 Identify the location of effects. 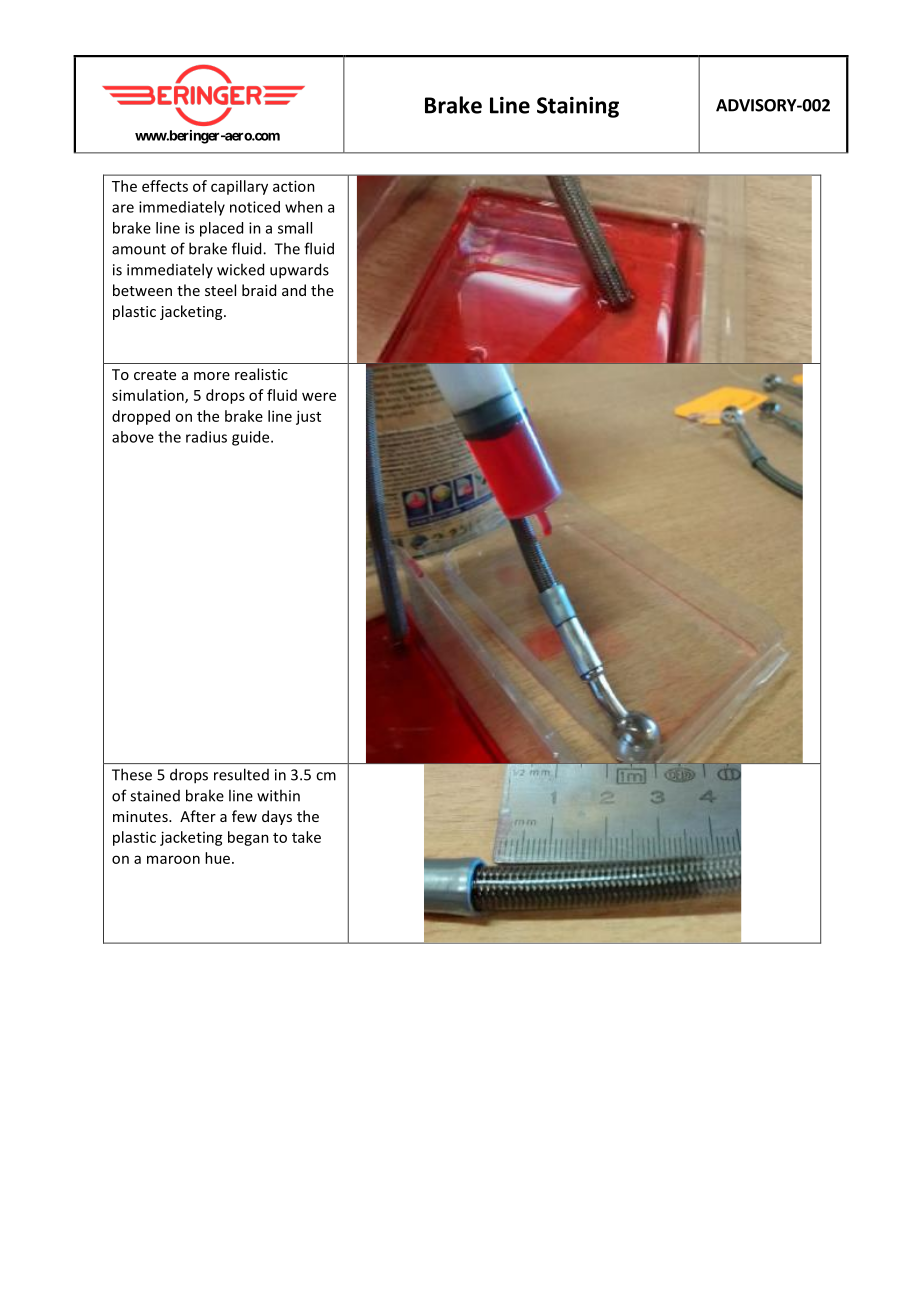
(165, 186).
